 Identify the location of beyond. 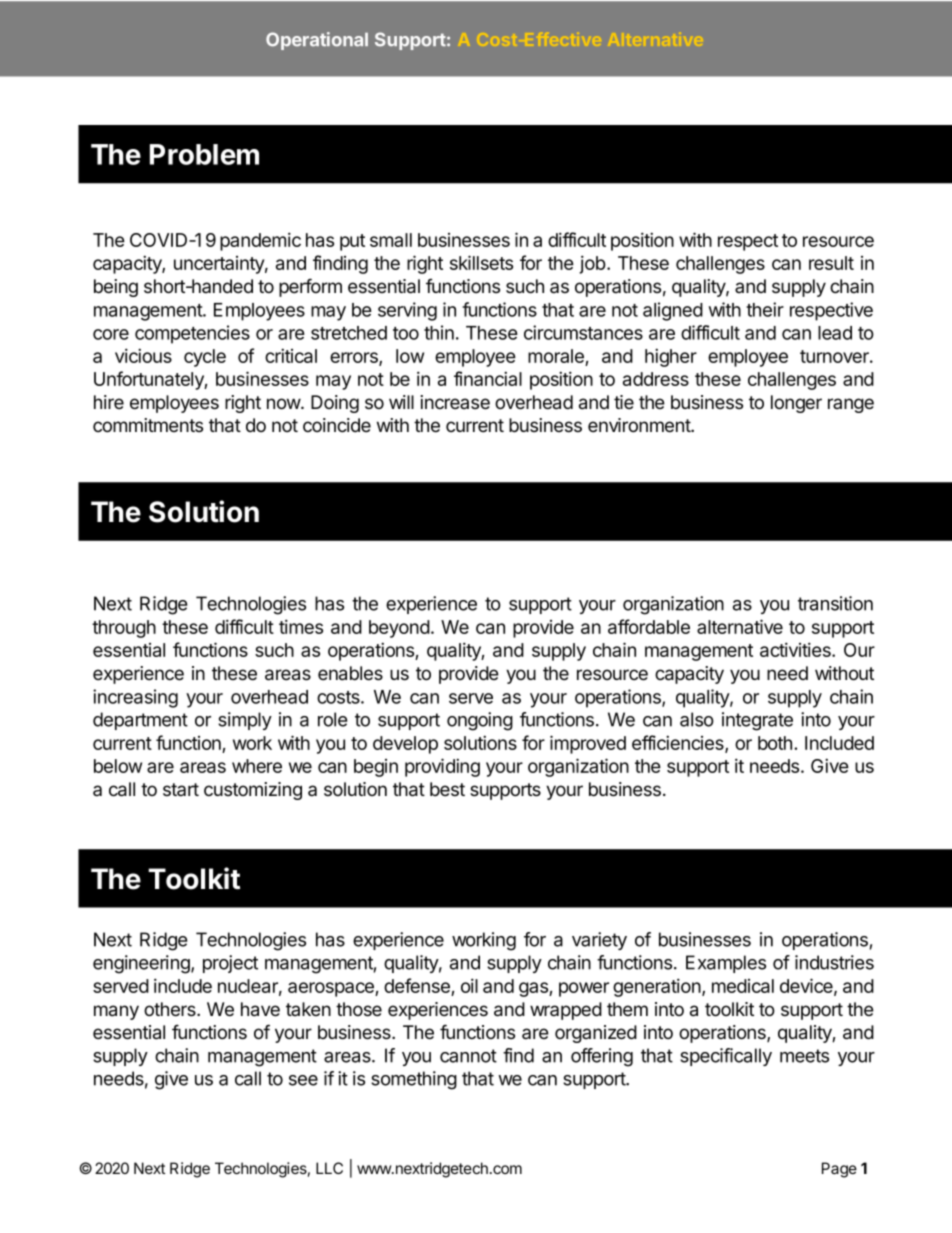
(399, 629).
